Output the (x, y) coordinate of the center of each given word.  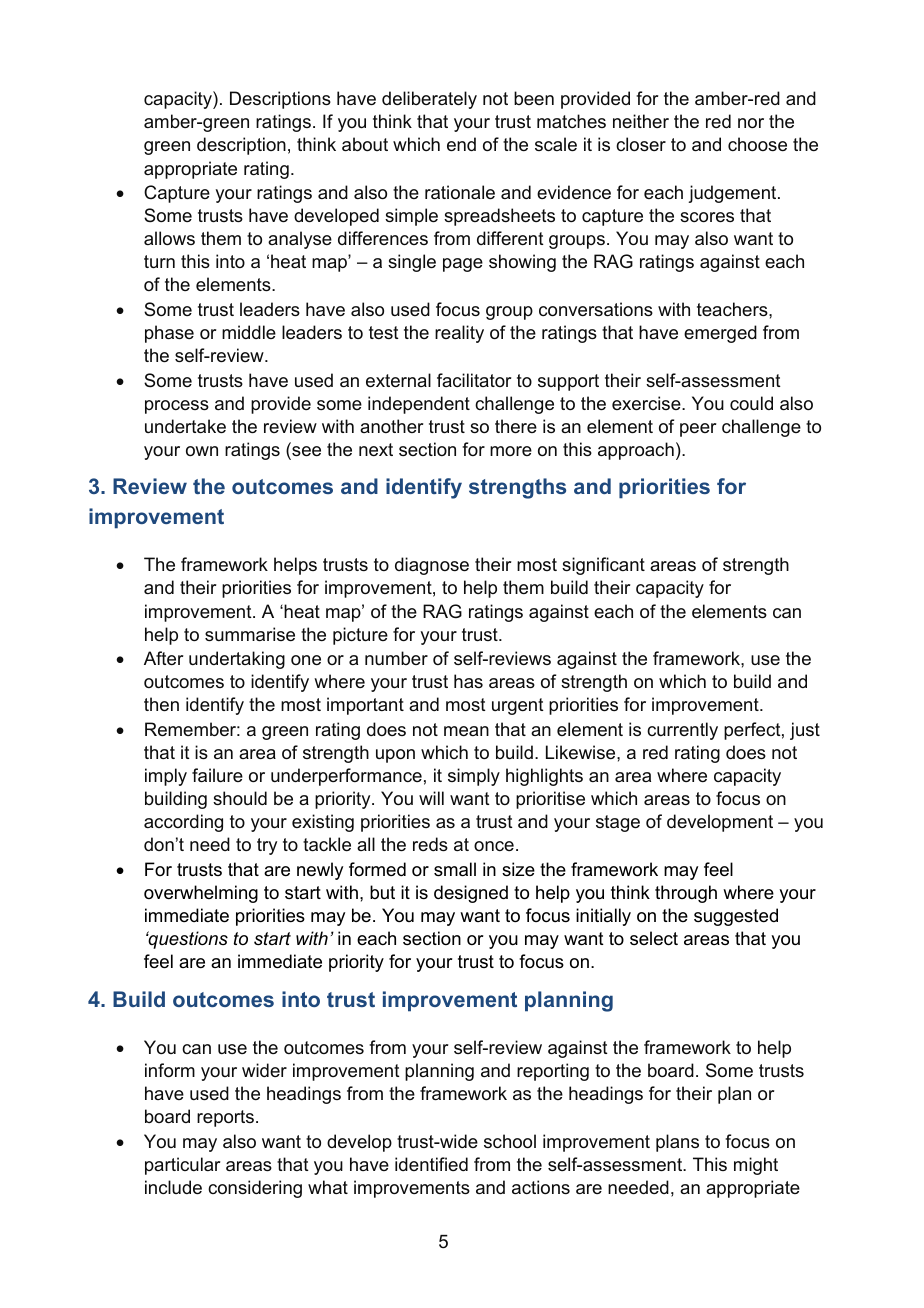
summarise (250, 634)
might (756, 1166)
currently (682, 731)
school (510, 1141)
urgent (518, 706)
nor (751, 123)
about (365, 144)
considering (255, 1189)
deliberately (429, 100)
